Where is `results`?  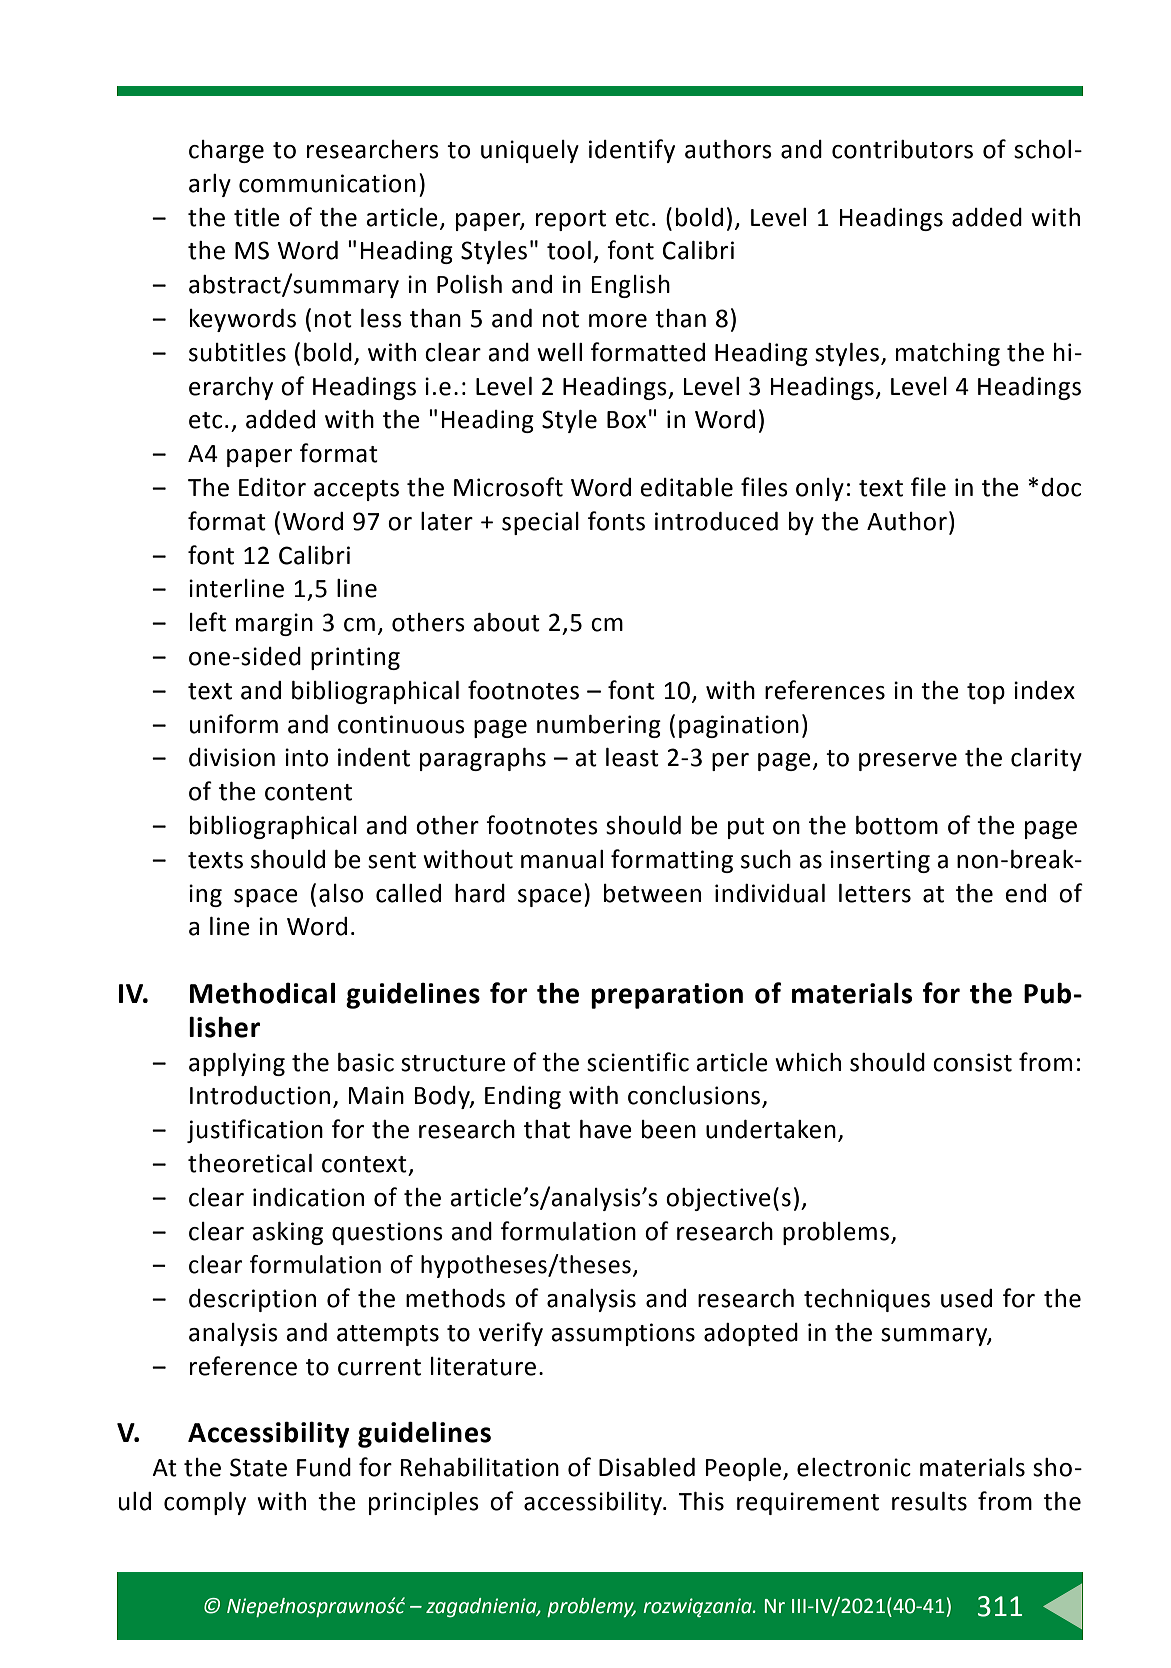 results is located at coordinates (929, 1501).
